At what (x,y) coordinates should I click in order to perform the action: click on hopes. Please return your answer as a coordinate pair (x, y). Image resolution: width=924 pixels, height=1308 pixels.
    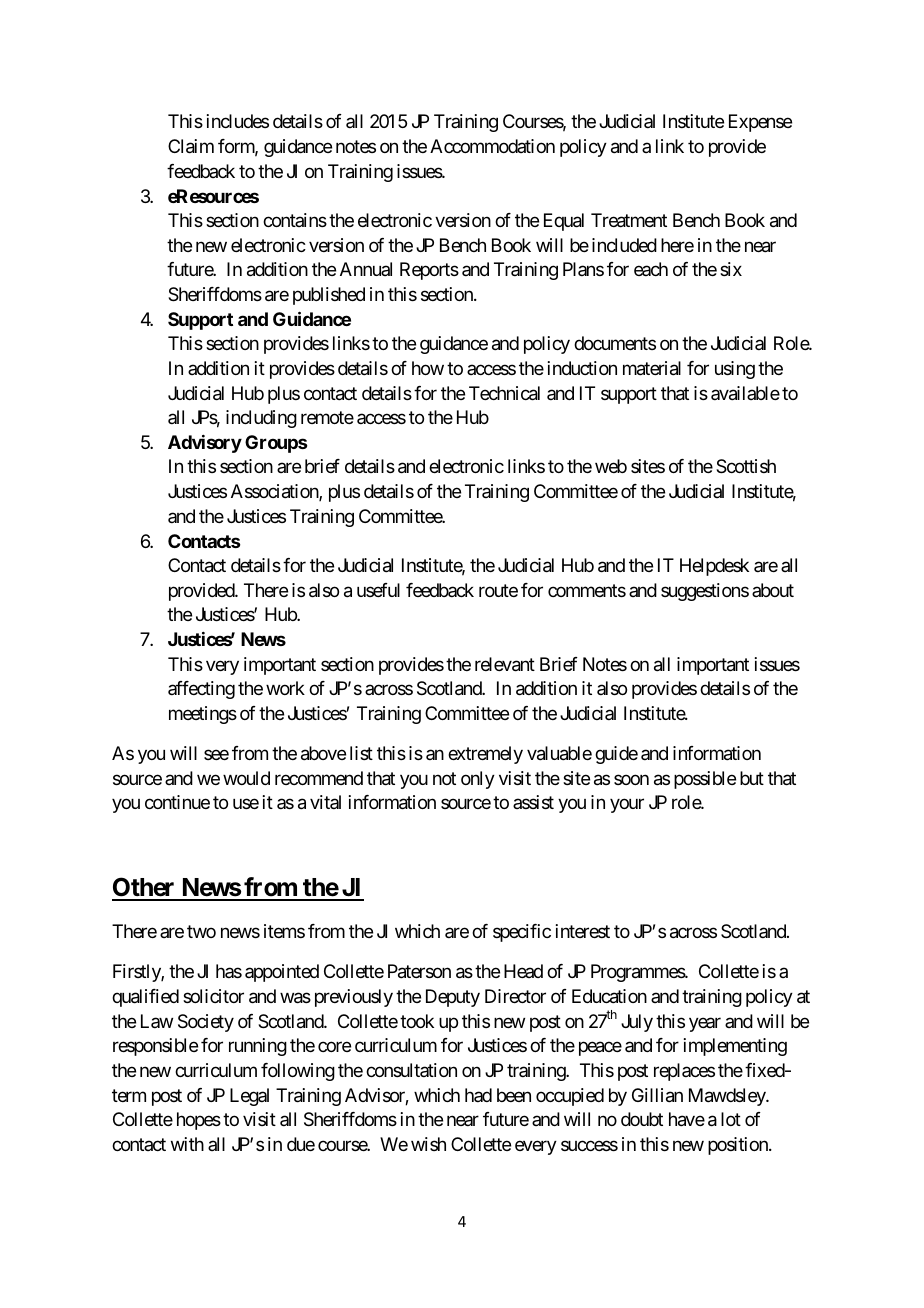
    Looking at the image, I should click on (199, 1121).
